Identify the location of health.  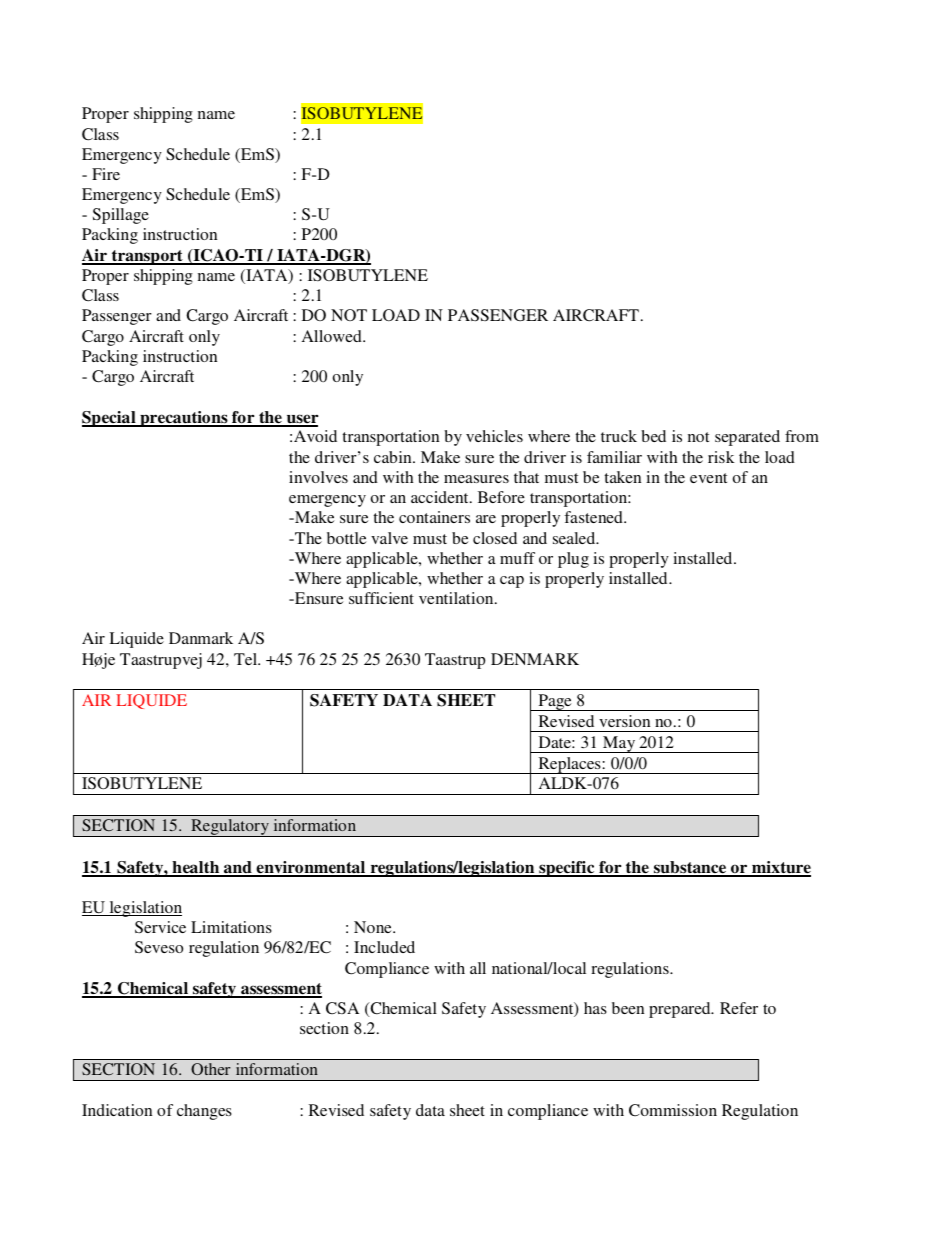
(196, 868).
